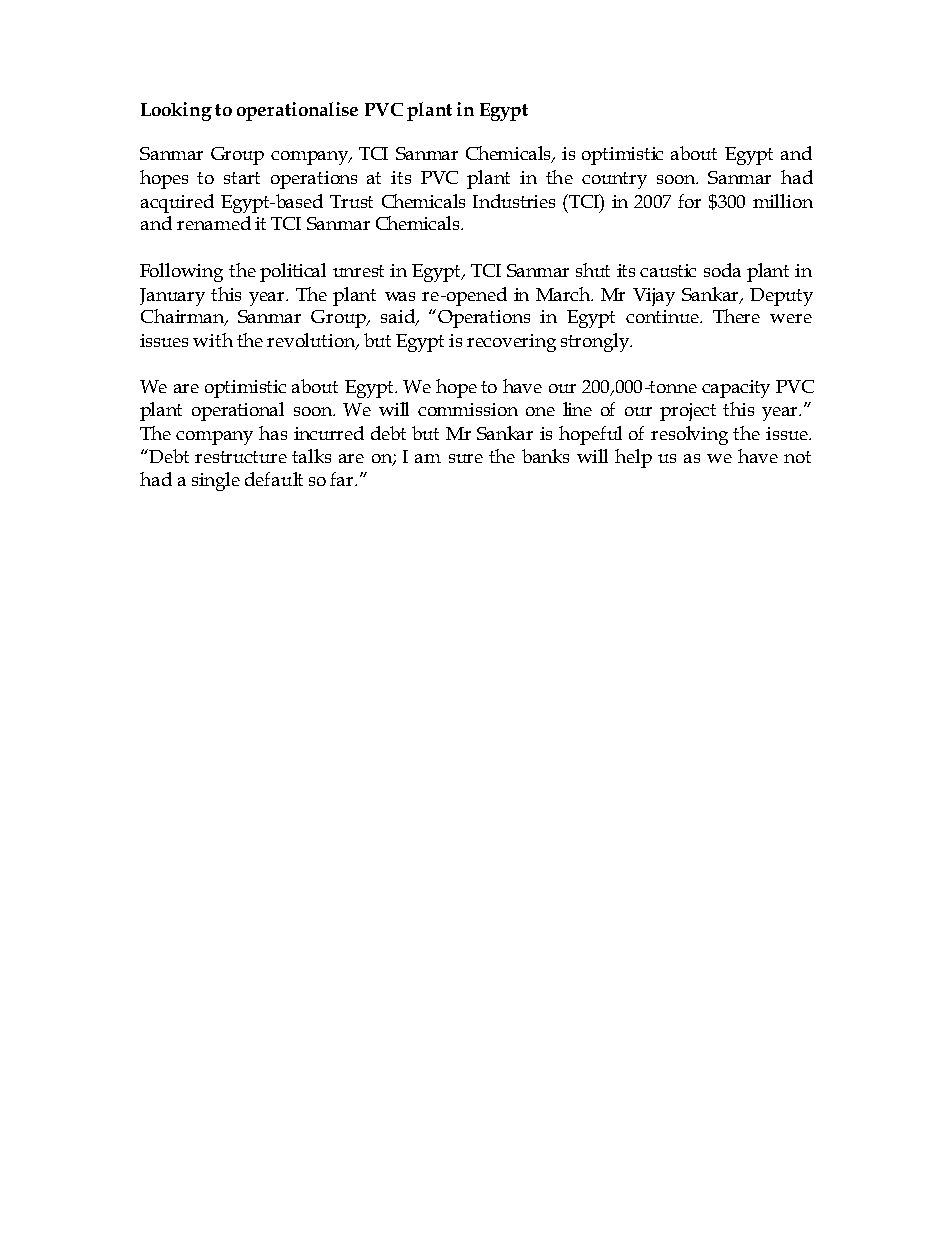  Describe the element at coordinates (176, 111) in the page. I see `Looking` at that location.
